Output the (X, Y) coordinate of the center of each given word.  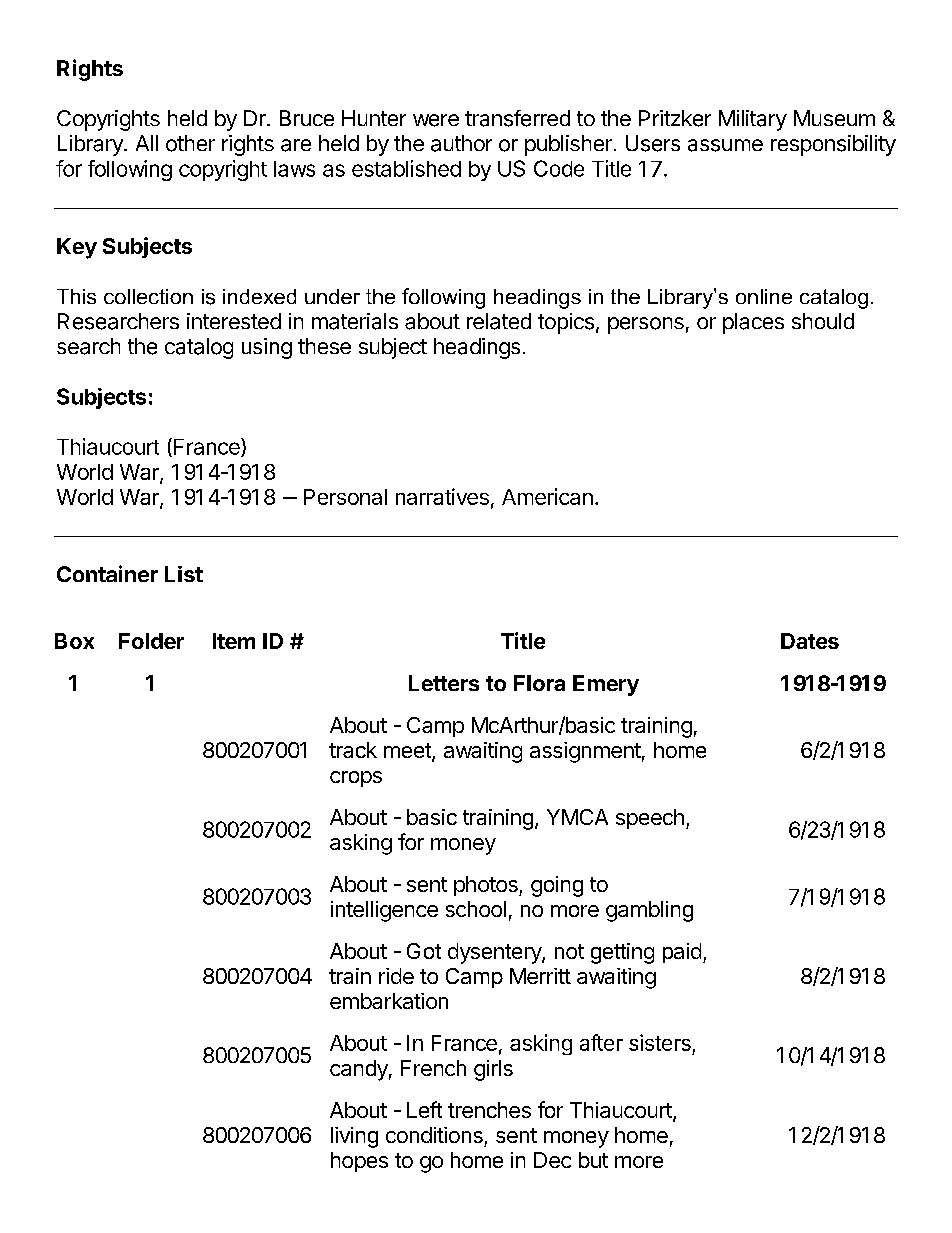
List (184, 574)
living (354, 1137)
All (147, 143)
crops (356, 779)
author (461, 143)
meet (408, 752)
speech (650, 819)
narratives (442, 496)
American (547, 496)
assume (725, 145)
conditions (434, 1135)
